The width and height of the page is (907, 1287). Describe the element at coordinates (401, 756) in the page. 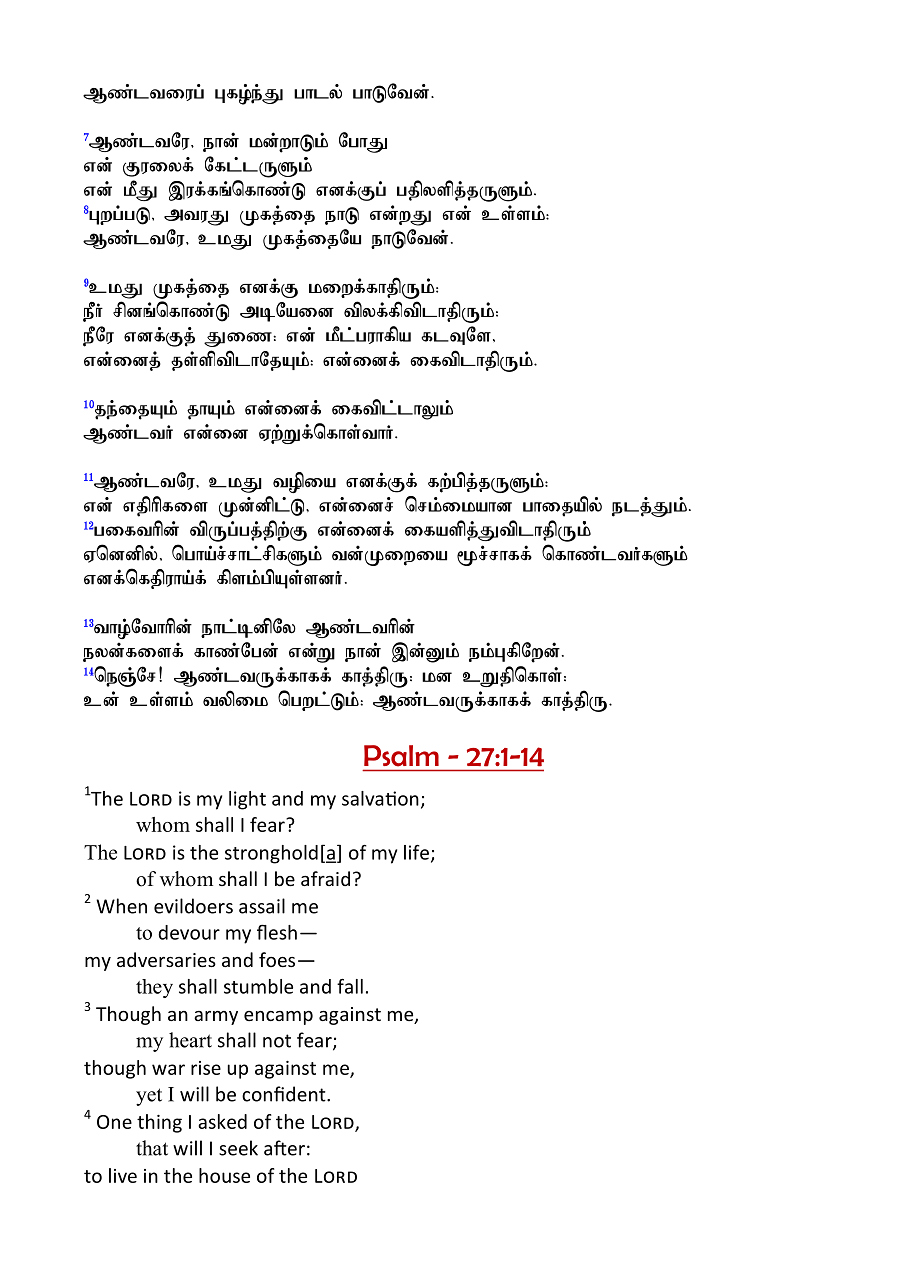

I see `Psalm` at that location.
